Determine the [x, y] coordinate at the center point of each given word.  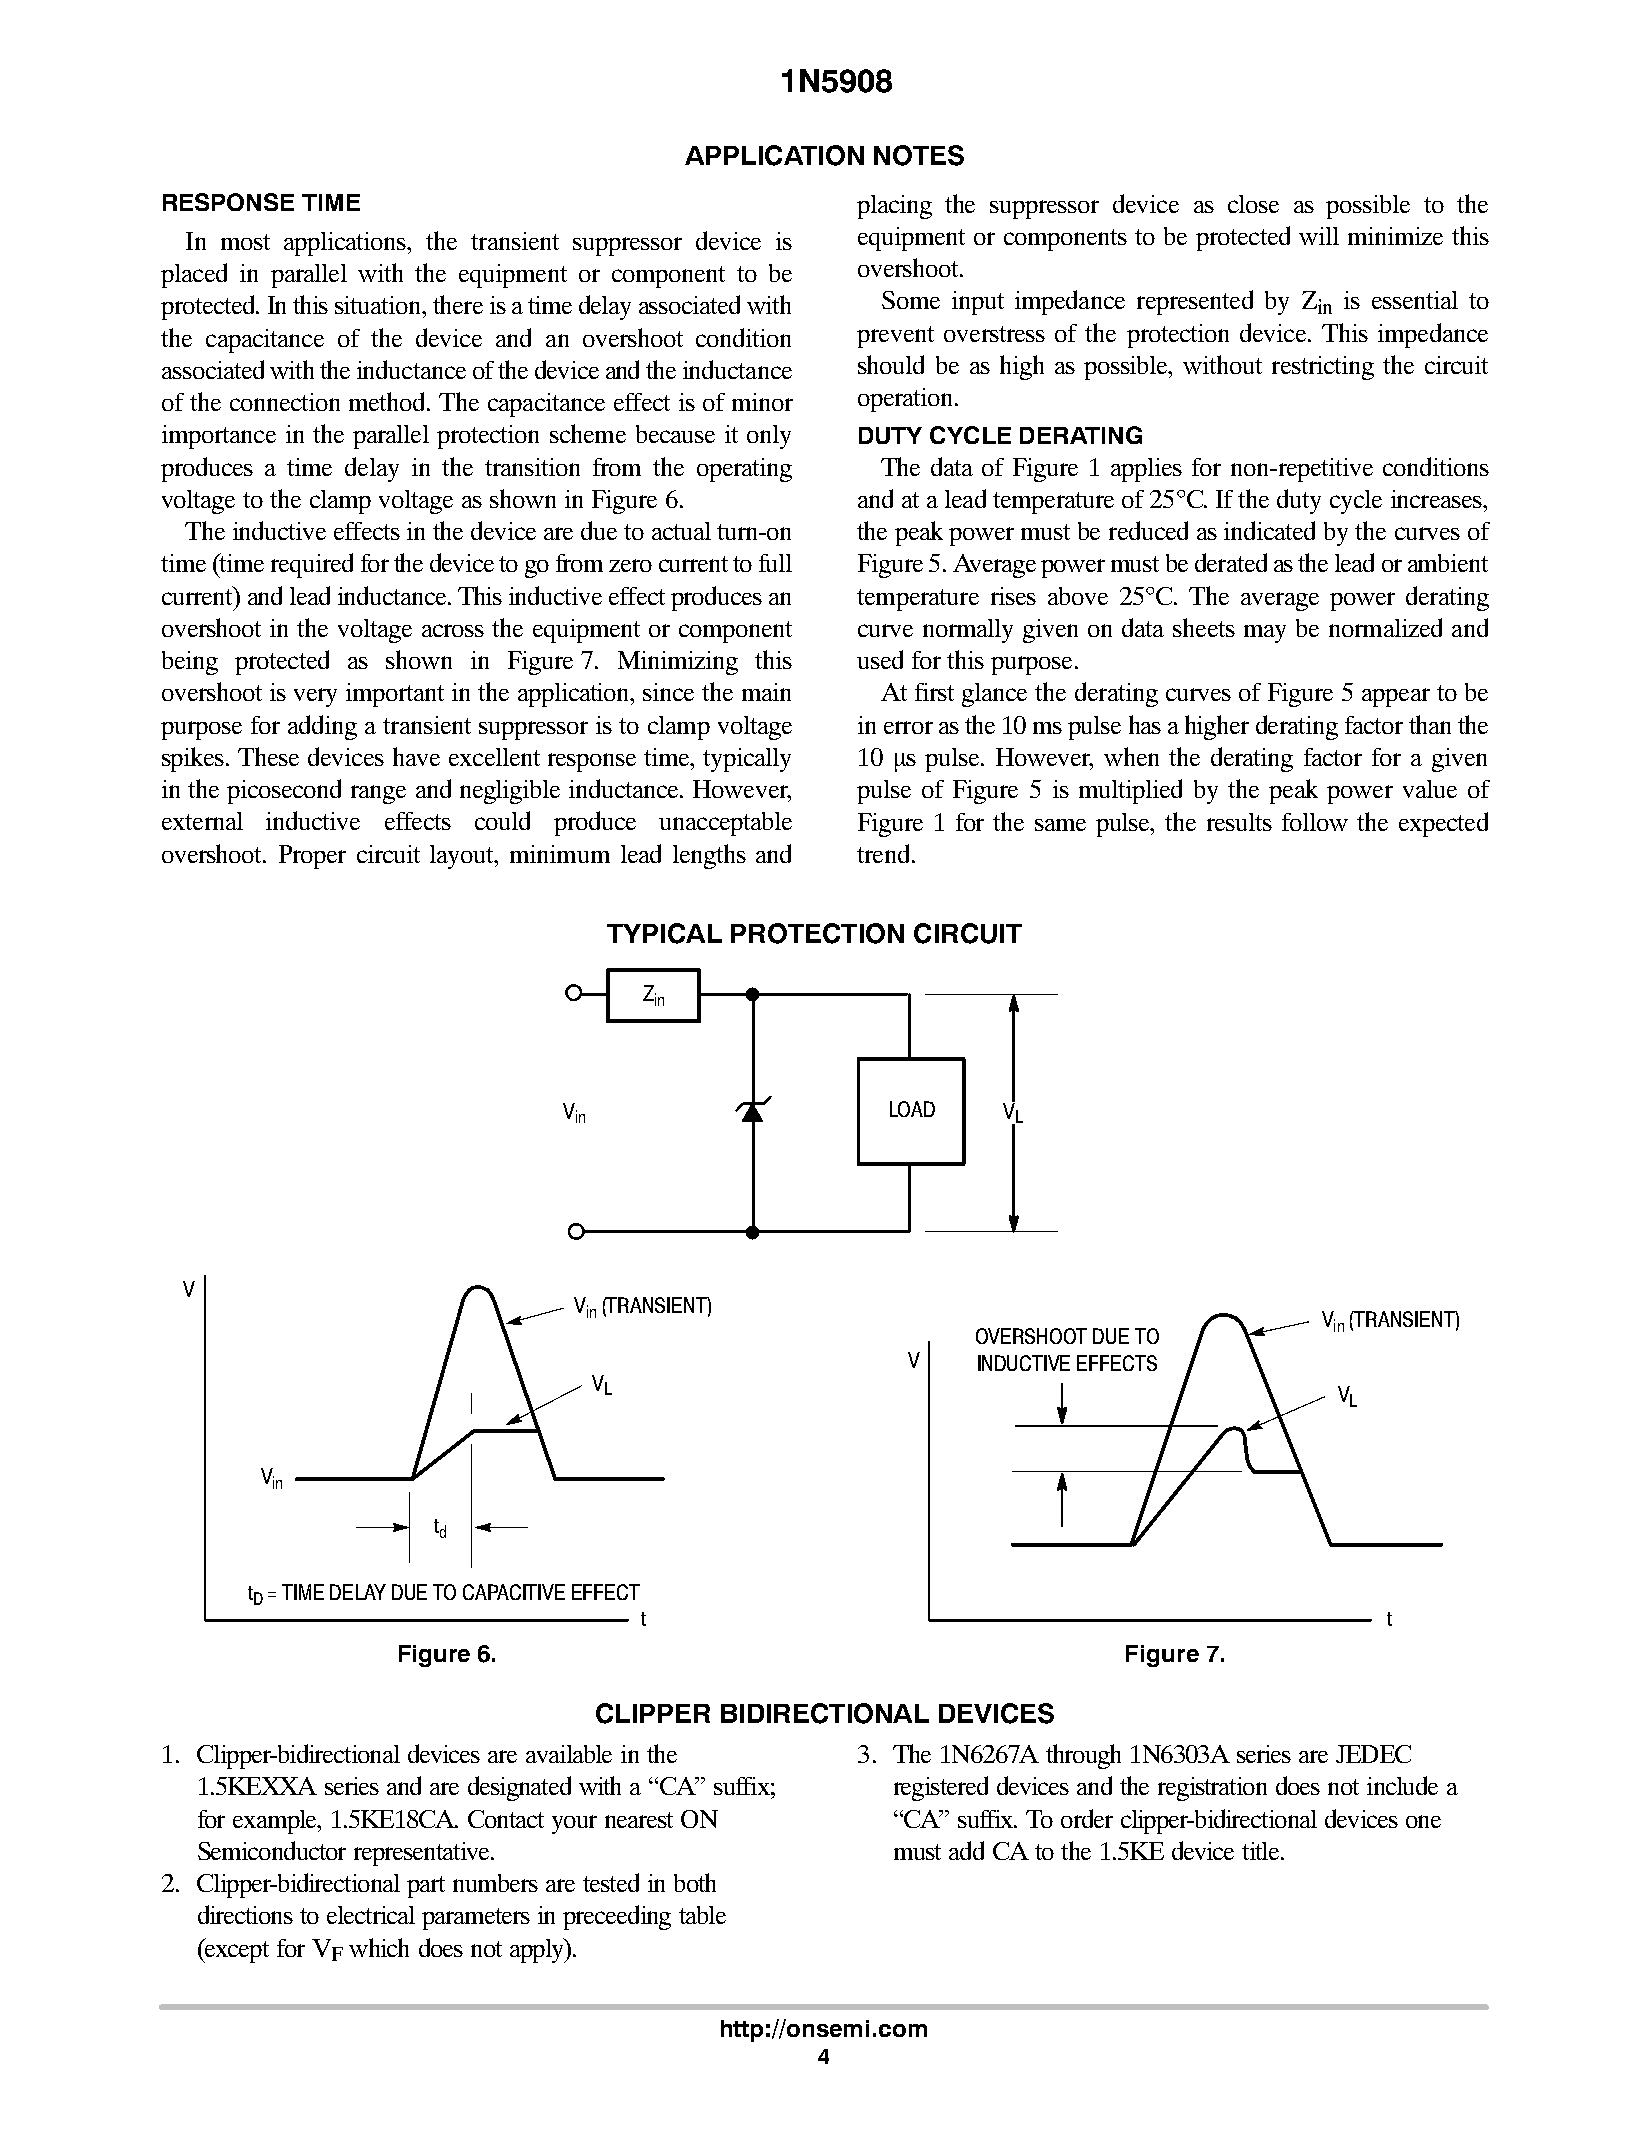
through [1083, 1756]
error [908, 727]
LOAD [912, 1109]
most [245, 242]
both [695, 1882]
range [378, 794]
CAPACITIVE [514, 1592]
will [1319, 236]
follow [1315, 822]
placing [894, 207]
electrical [371, 1915]
